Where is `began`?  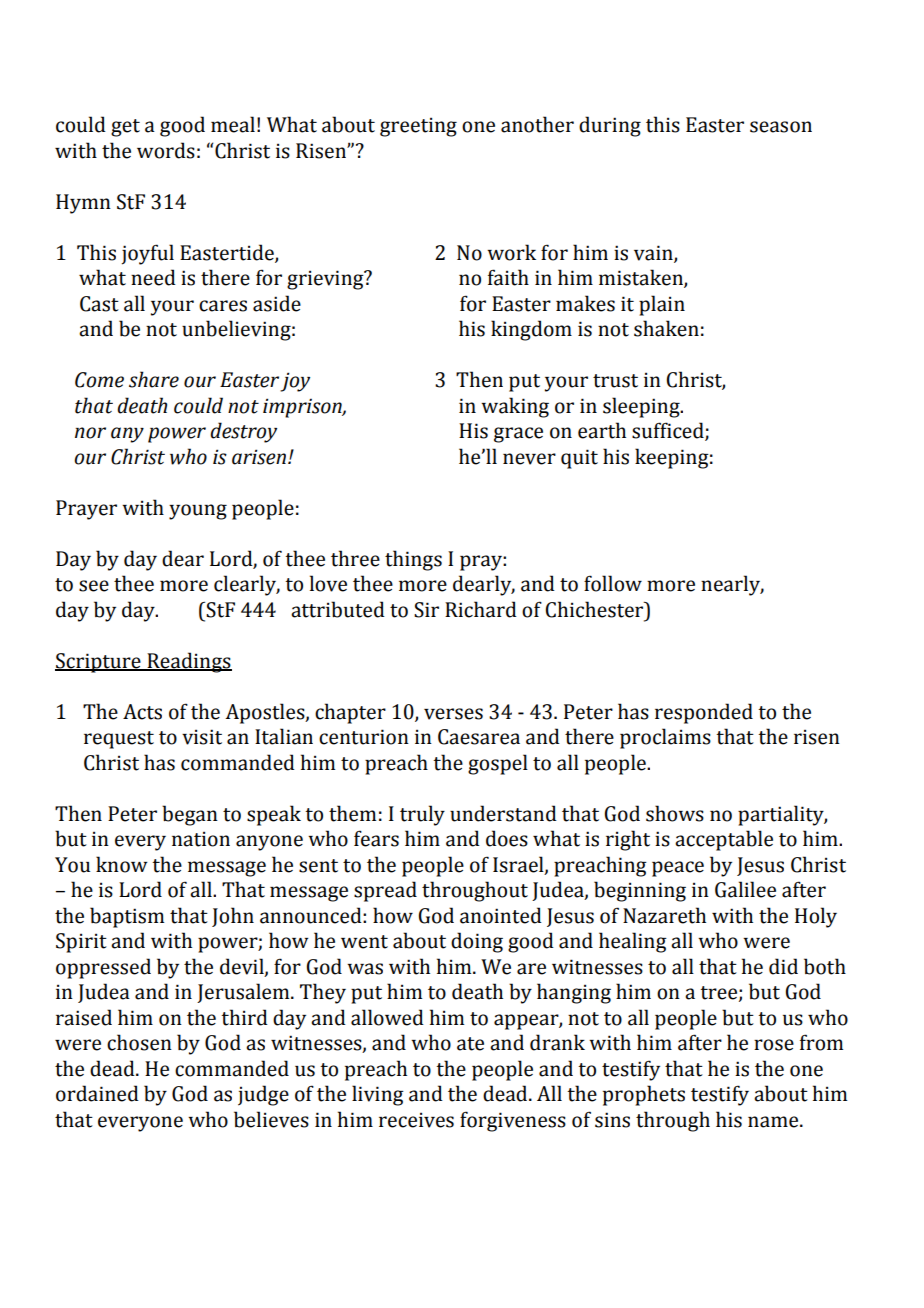 began is located at coordinates (190, 815).
